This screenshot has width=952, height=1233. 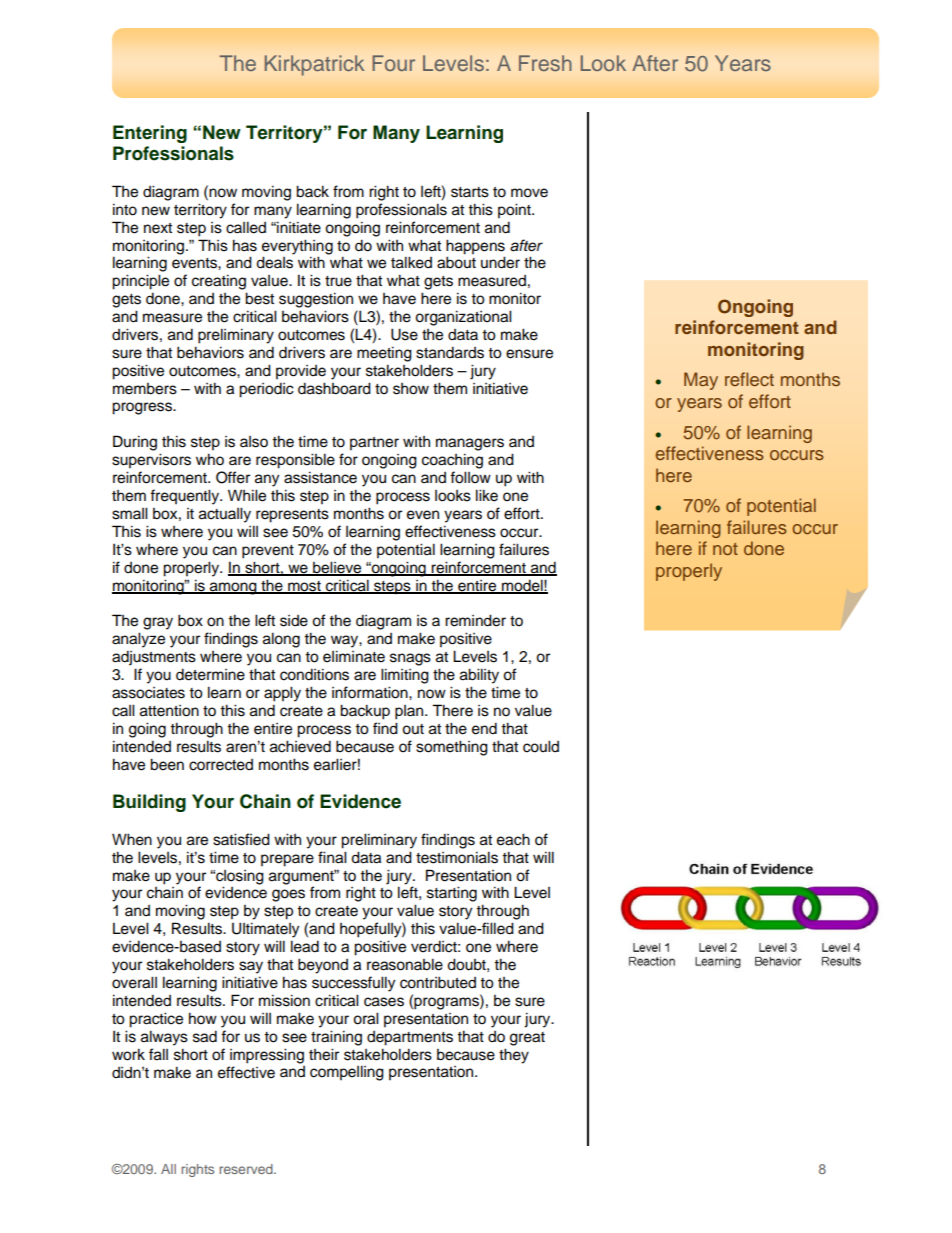 What do you see at coordinates (150, 134) in the screenshot?
I see `Entering` at bounding box center [150, 134].
